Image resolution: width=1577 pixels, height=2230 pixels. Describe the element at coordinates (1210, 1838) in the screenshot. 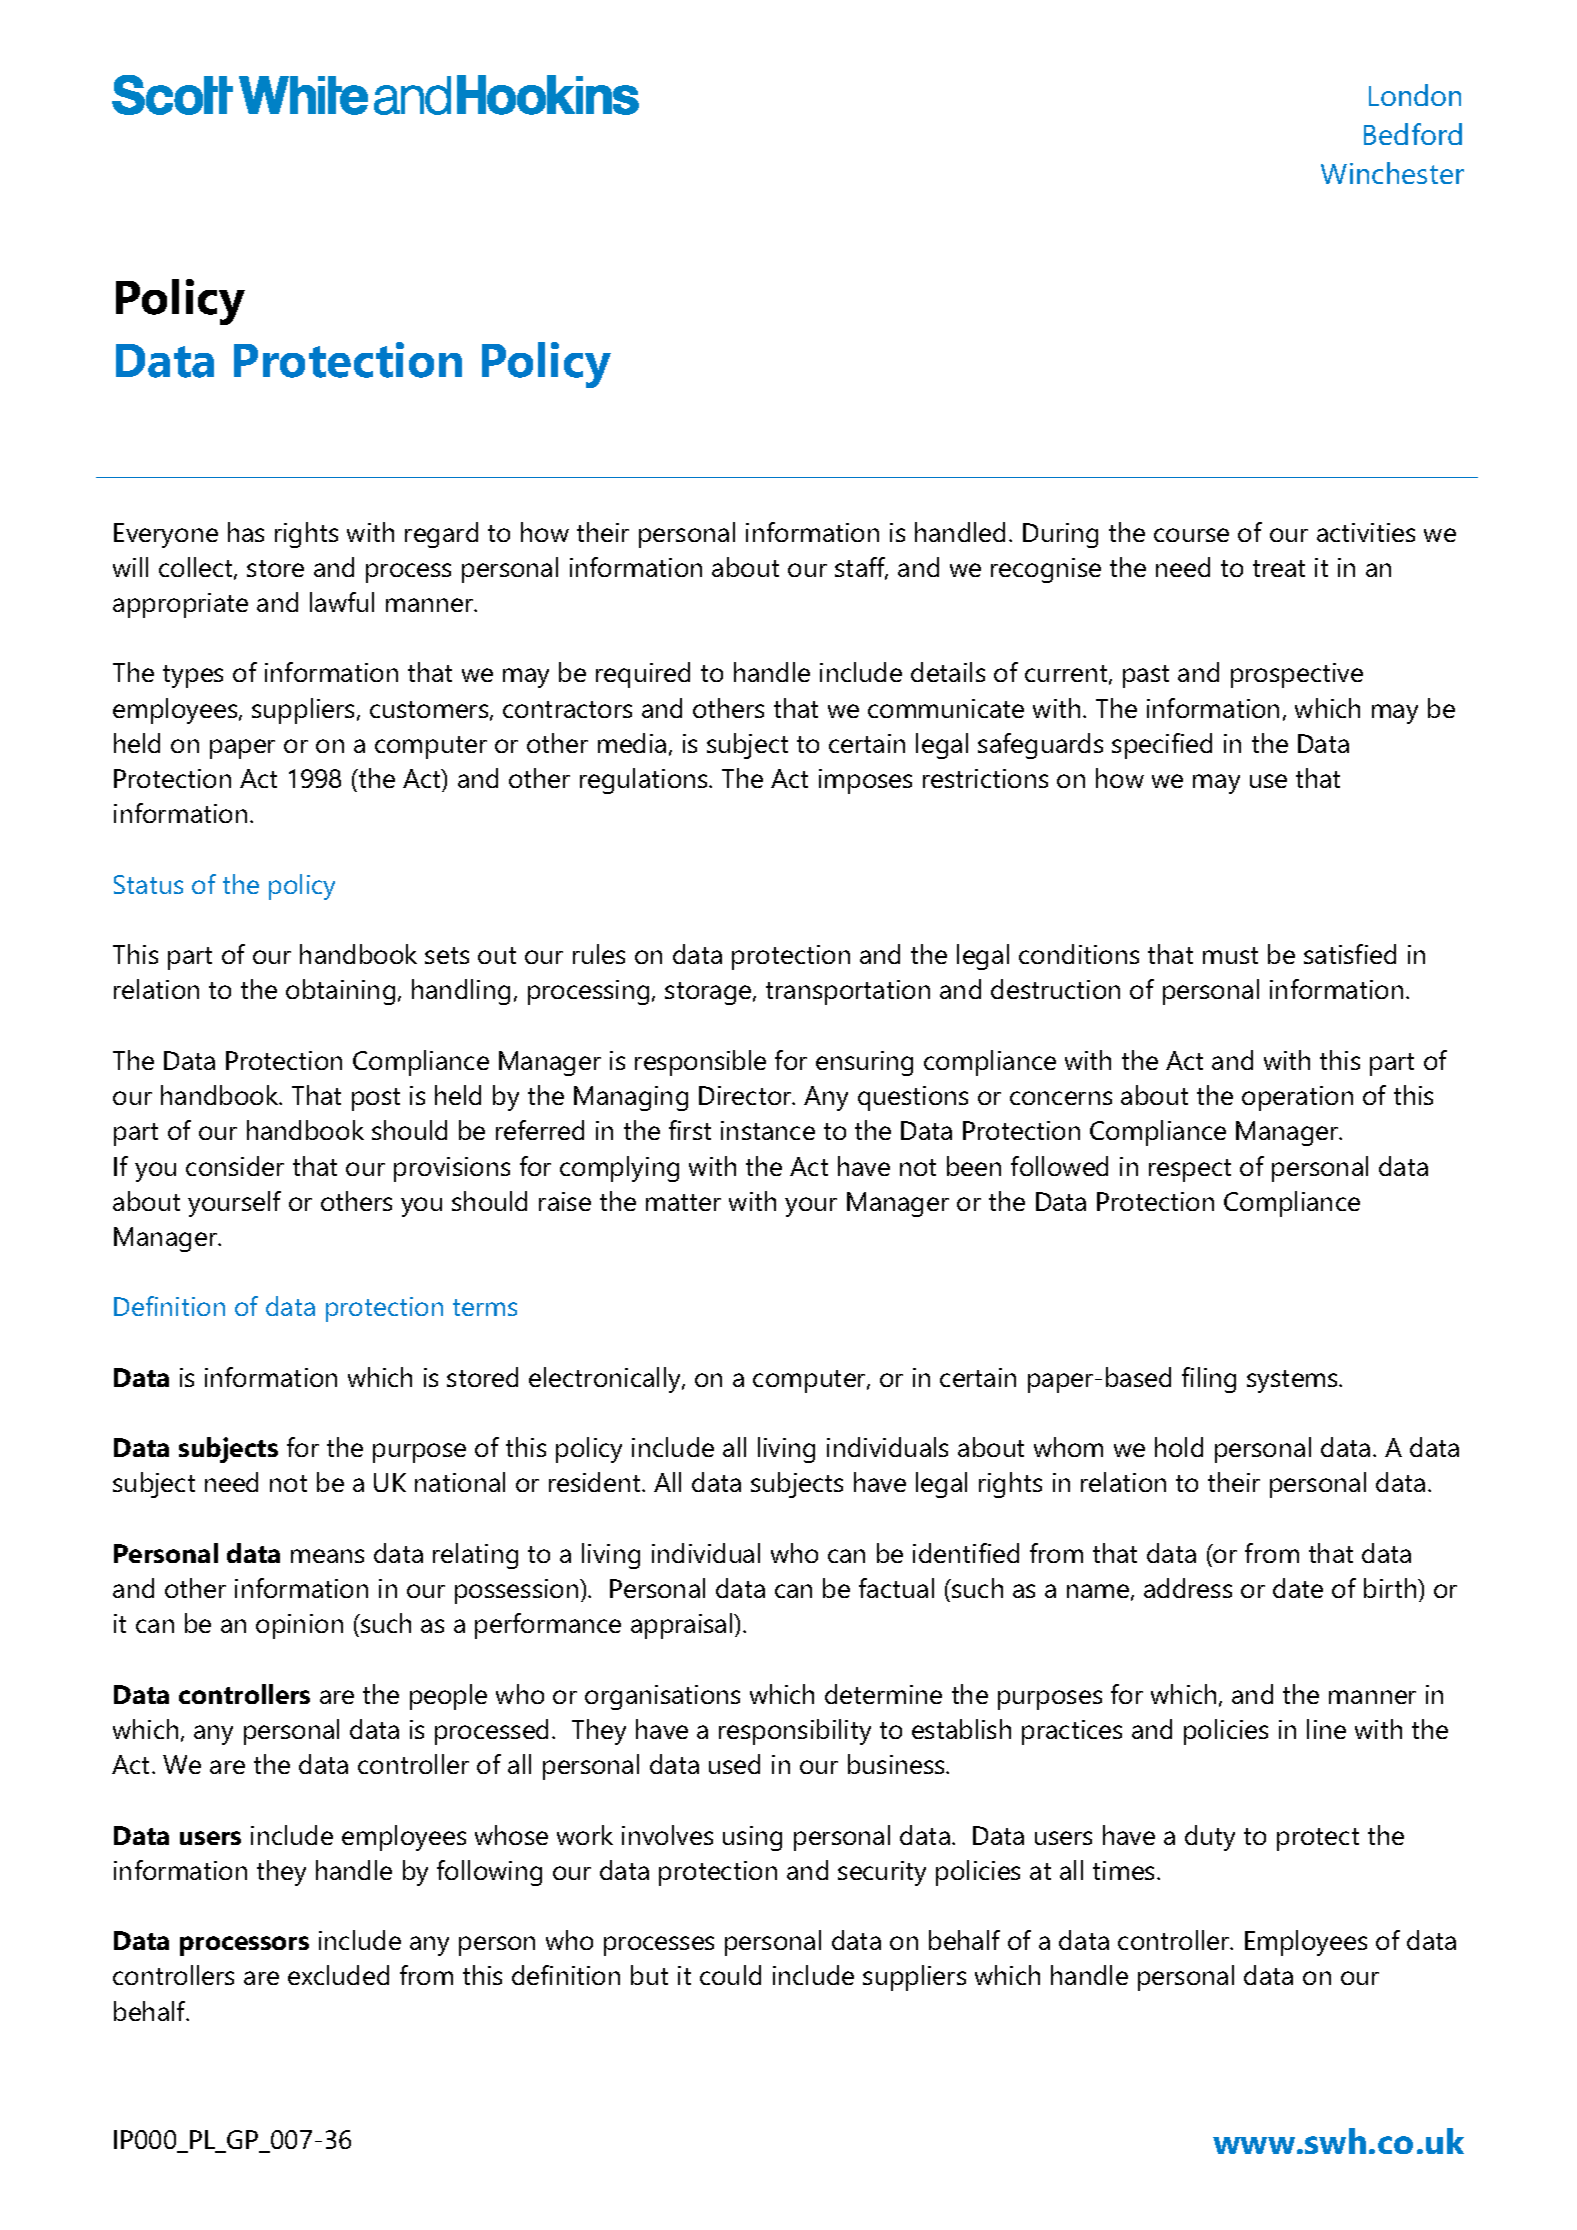

I see `duty` at that location.
